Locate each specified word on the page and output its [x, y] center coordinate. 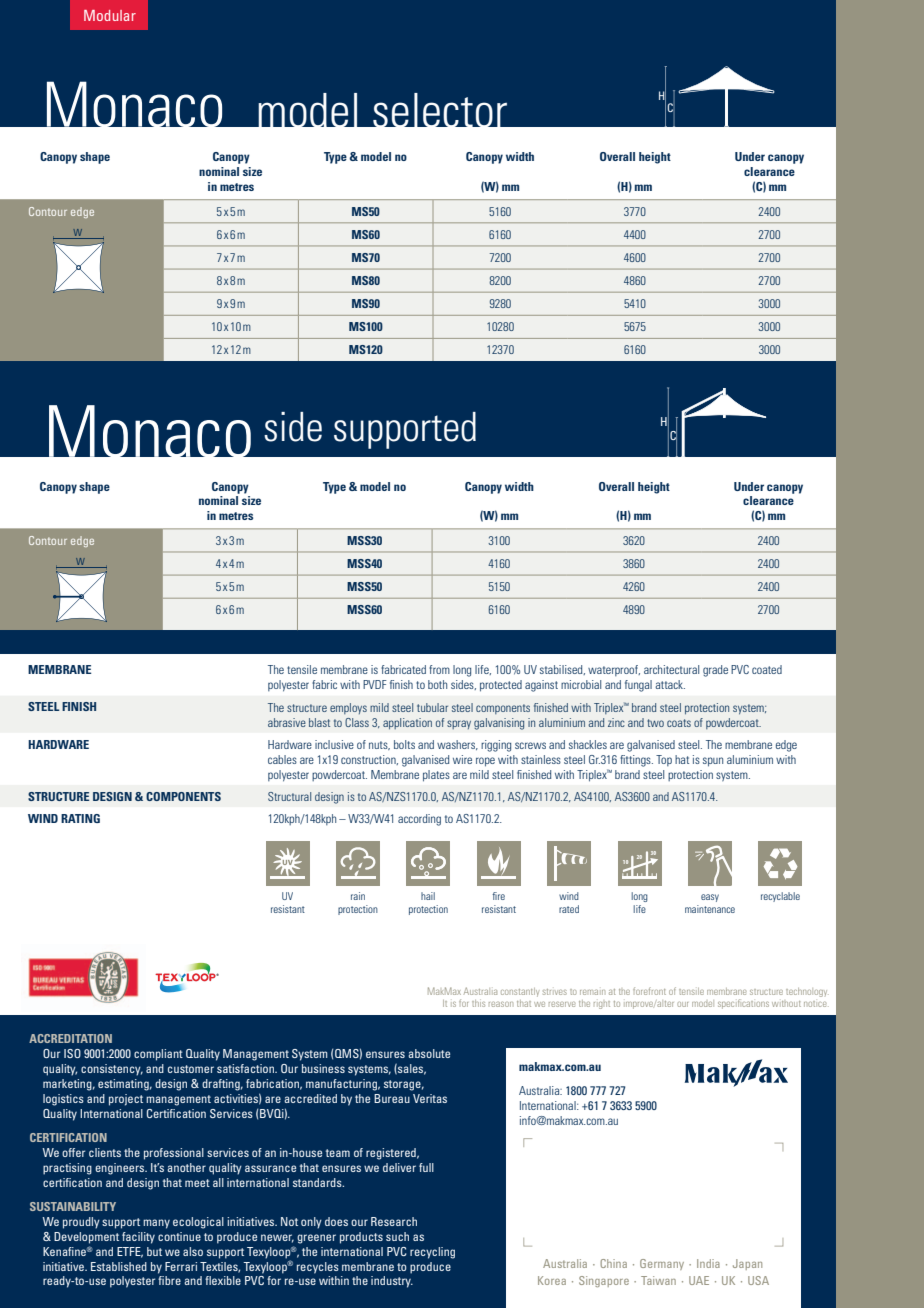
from [439, 669]
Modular [110, 15]
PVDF [375, 684]
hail [428, 896]
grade [715, 671]
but [154, 1251]
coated [767, 669]
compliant [158, 1055]
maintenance [710, 909]
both [437, 684]
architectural [671, 669]
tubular [432, 707]
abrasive [287, 722]
